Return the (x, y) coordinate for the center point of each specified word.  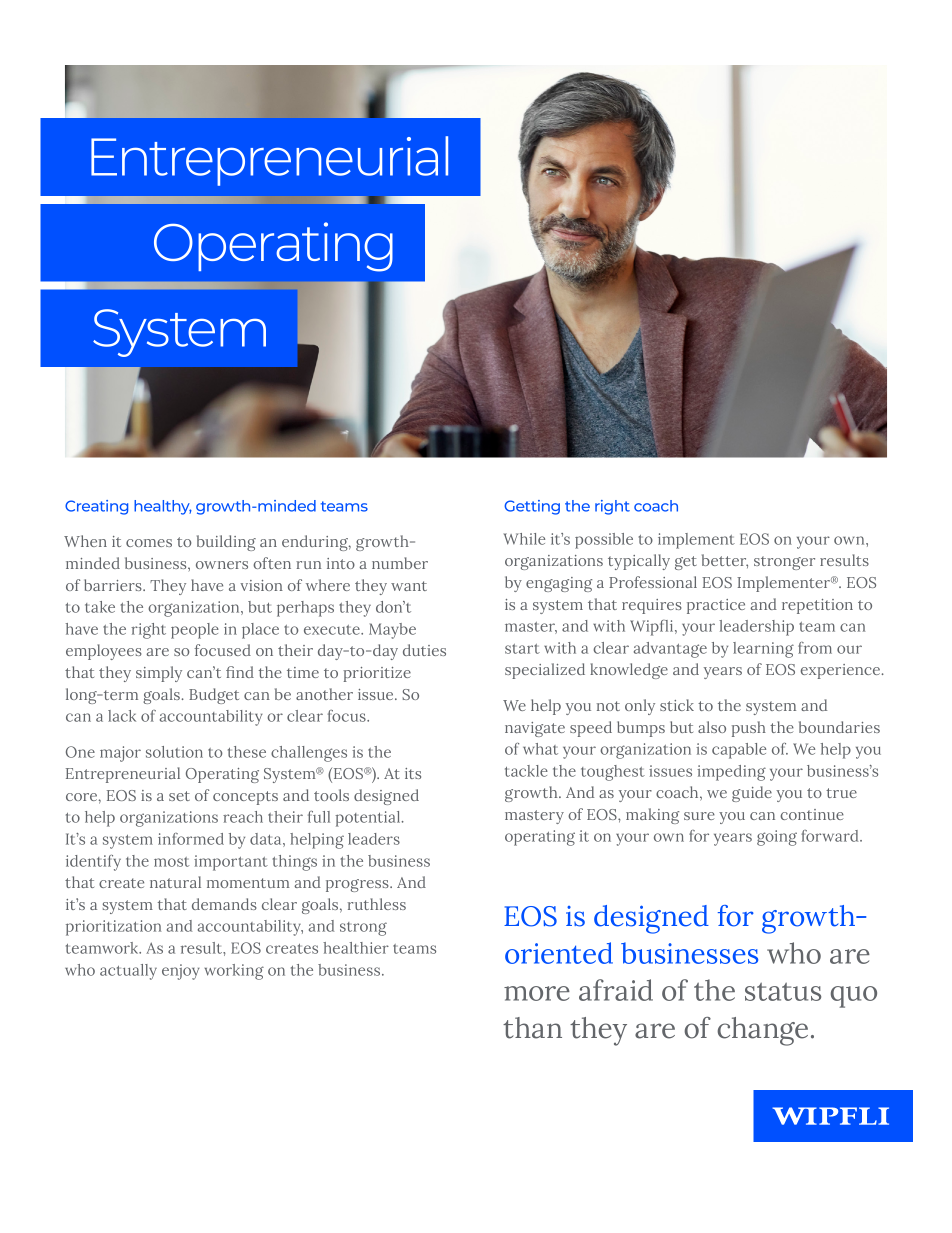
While (524, 539)
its (413, 773)
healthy (163, 507)
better (725, 561)
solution (174, 752)
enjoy (181, 972)
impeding (731, 773)
